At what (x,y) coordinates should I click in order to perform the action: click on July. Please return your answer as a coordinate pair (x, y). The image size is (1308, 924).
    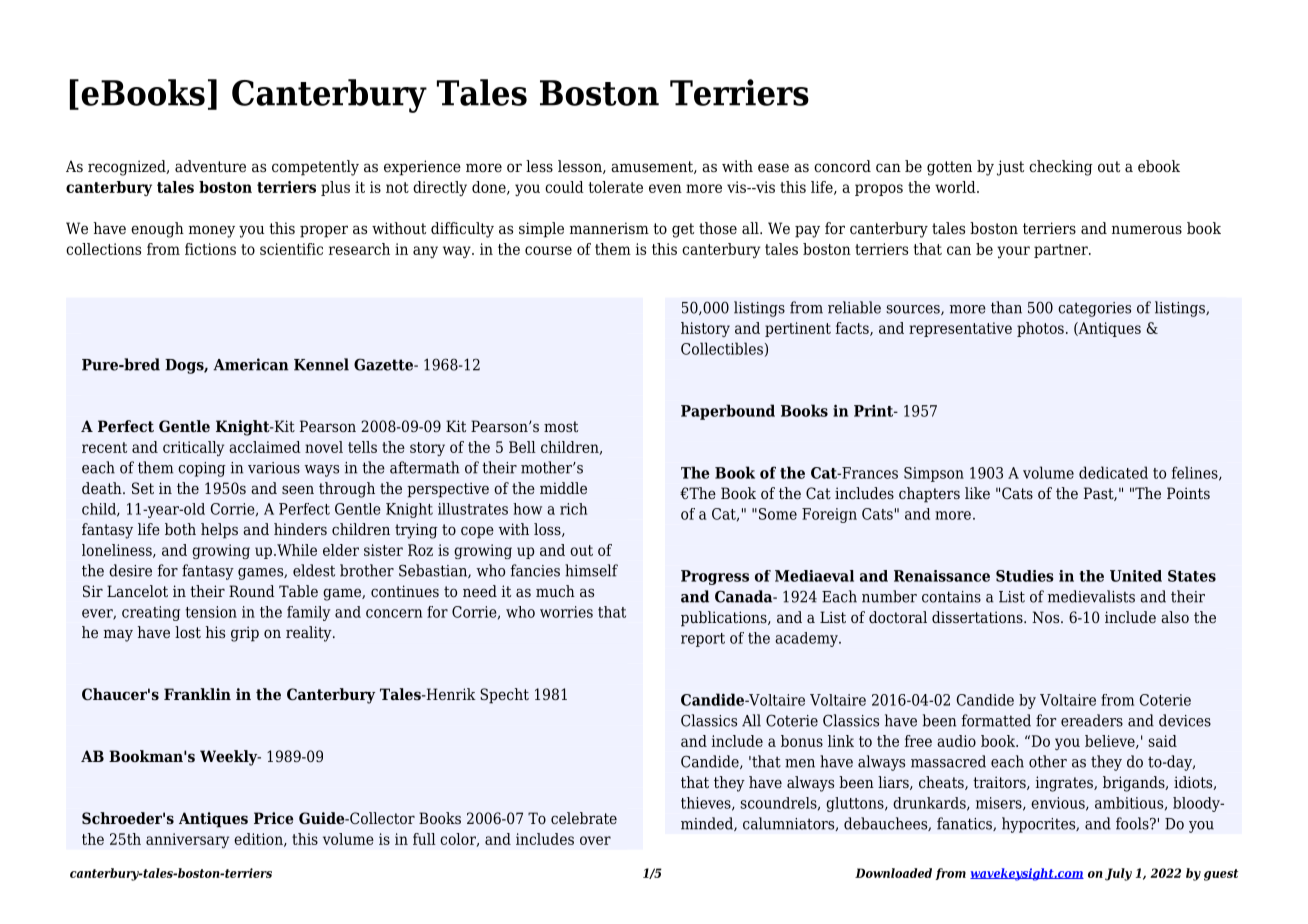
    Looking at the image, I should click on (1118, 874).
